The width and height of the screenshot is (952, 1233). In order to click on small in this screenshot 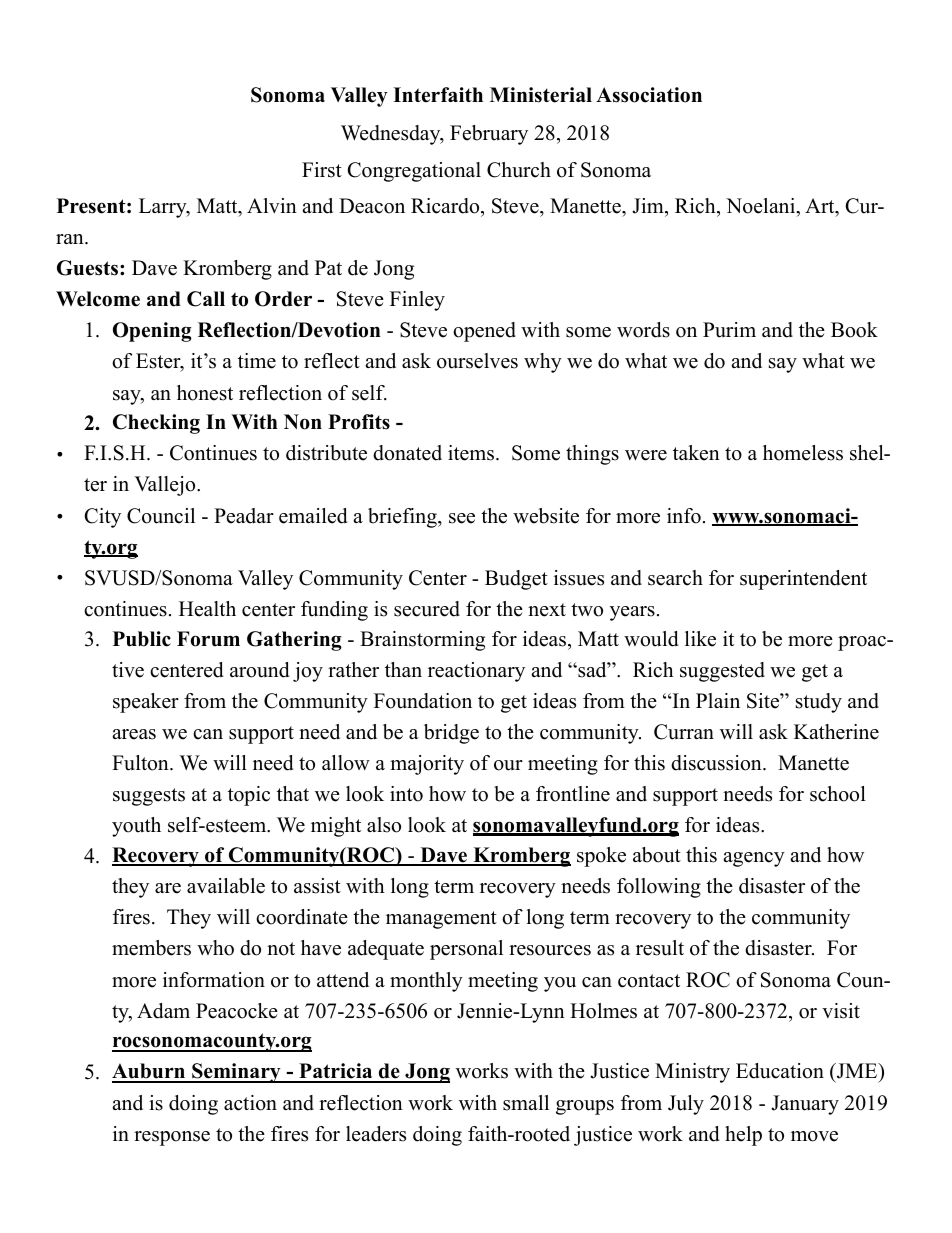, I will do `click(526, 1103)`.
